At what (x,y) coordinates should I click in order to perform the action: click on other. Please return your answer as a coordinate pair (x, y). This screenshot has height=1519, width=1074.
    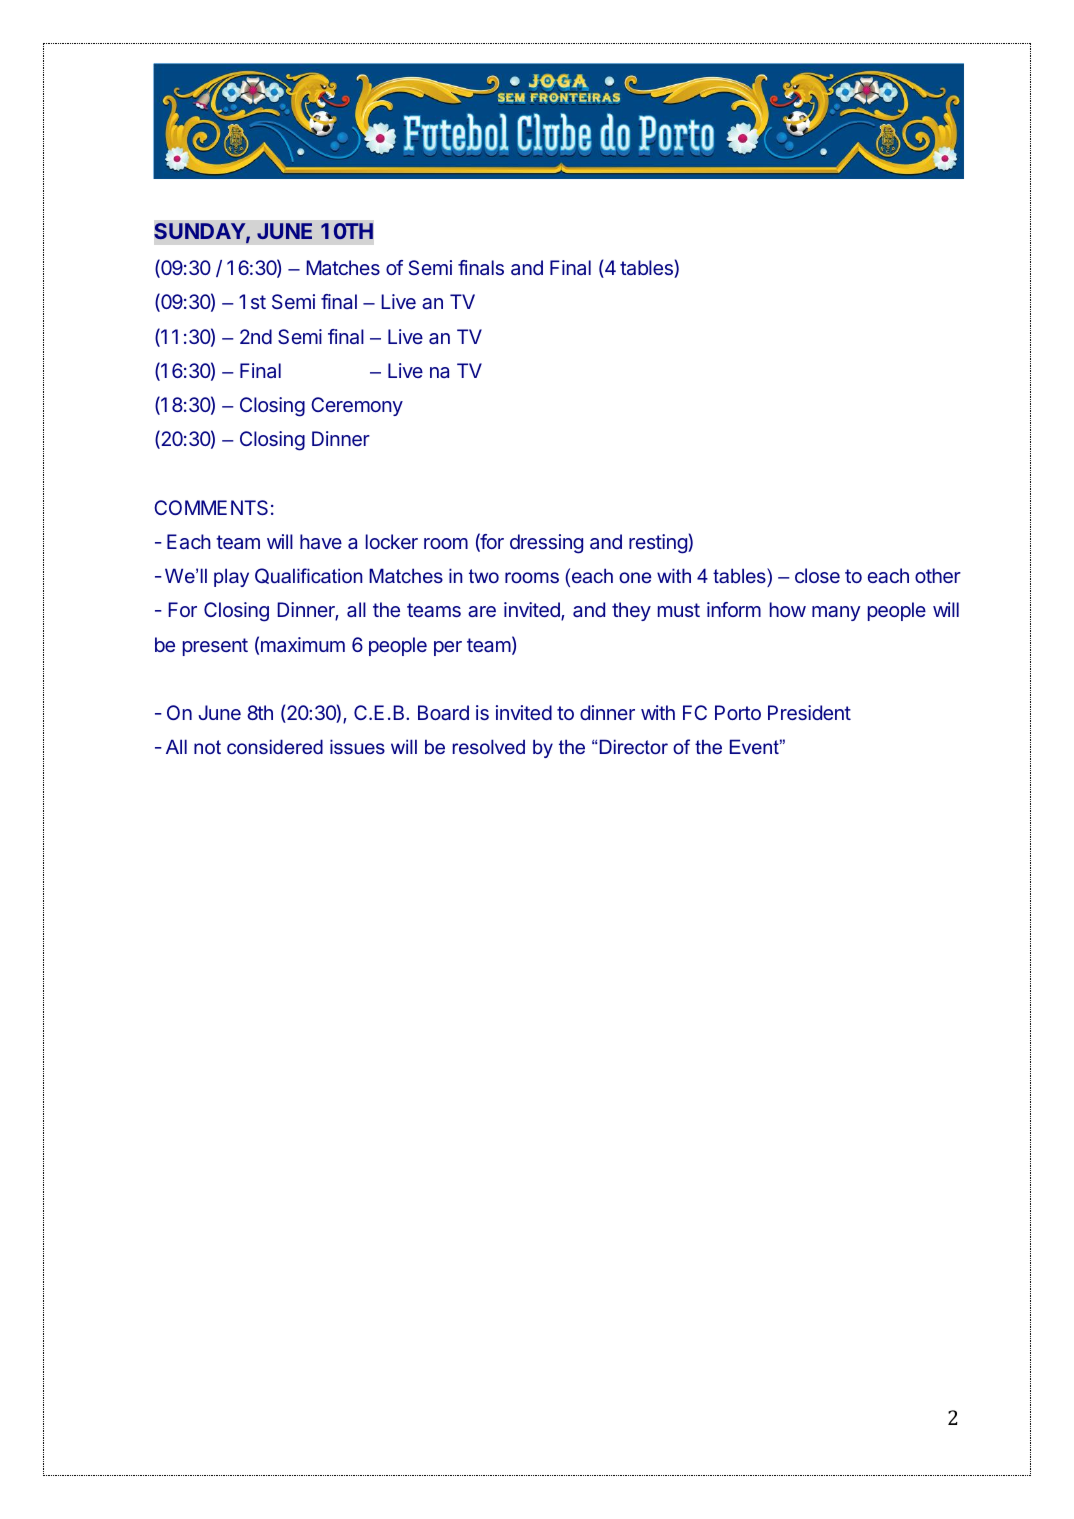
    Looking at the image, I should click on (938, 575).
